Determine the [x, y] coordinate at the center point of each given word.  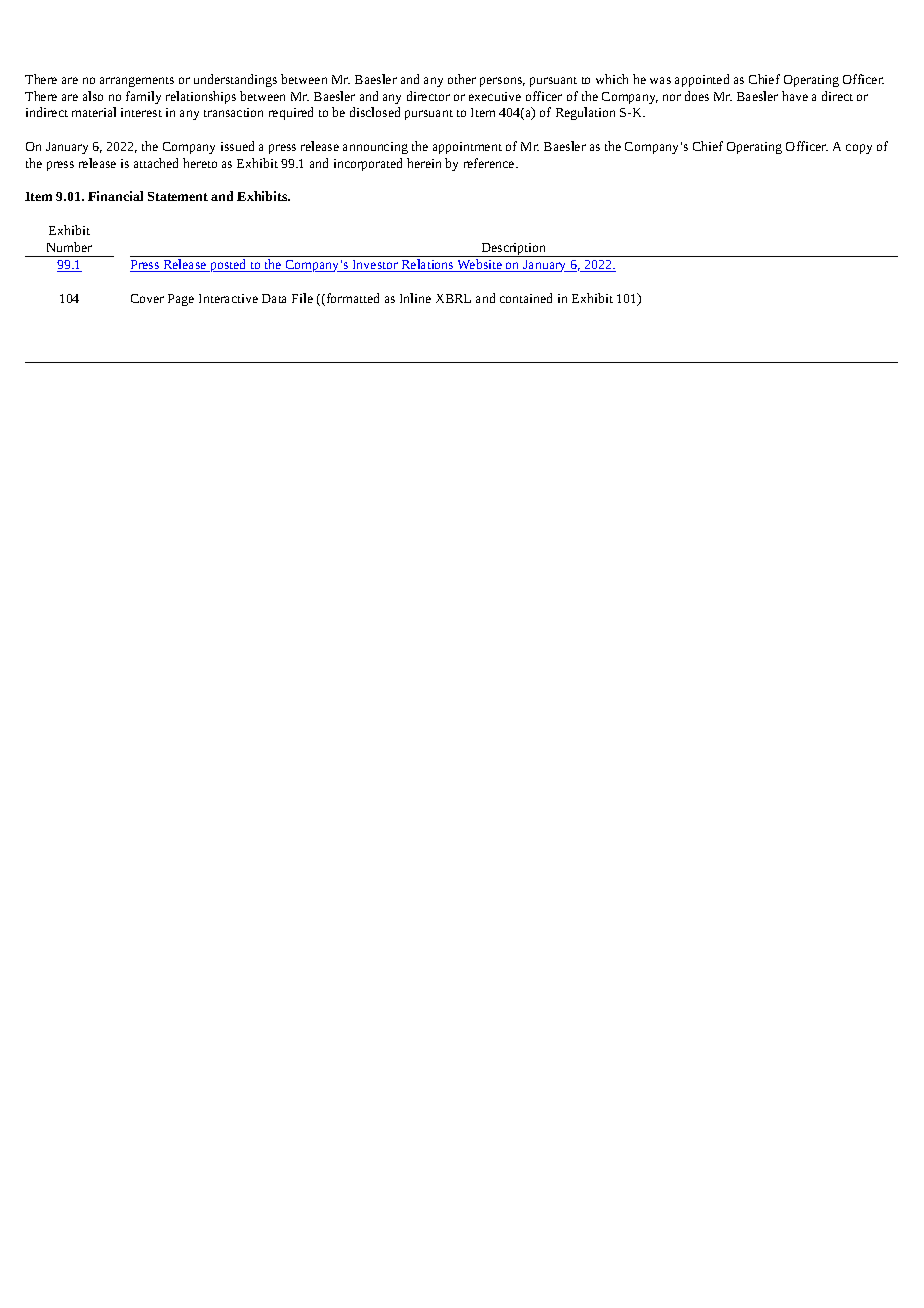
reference [490, 163]
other [462, 79]
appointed [702, 80]
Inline [415, 298]
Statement [178, 196]
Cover [147, 298]
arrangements [137, 82]
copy [859, 149]
